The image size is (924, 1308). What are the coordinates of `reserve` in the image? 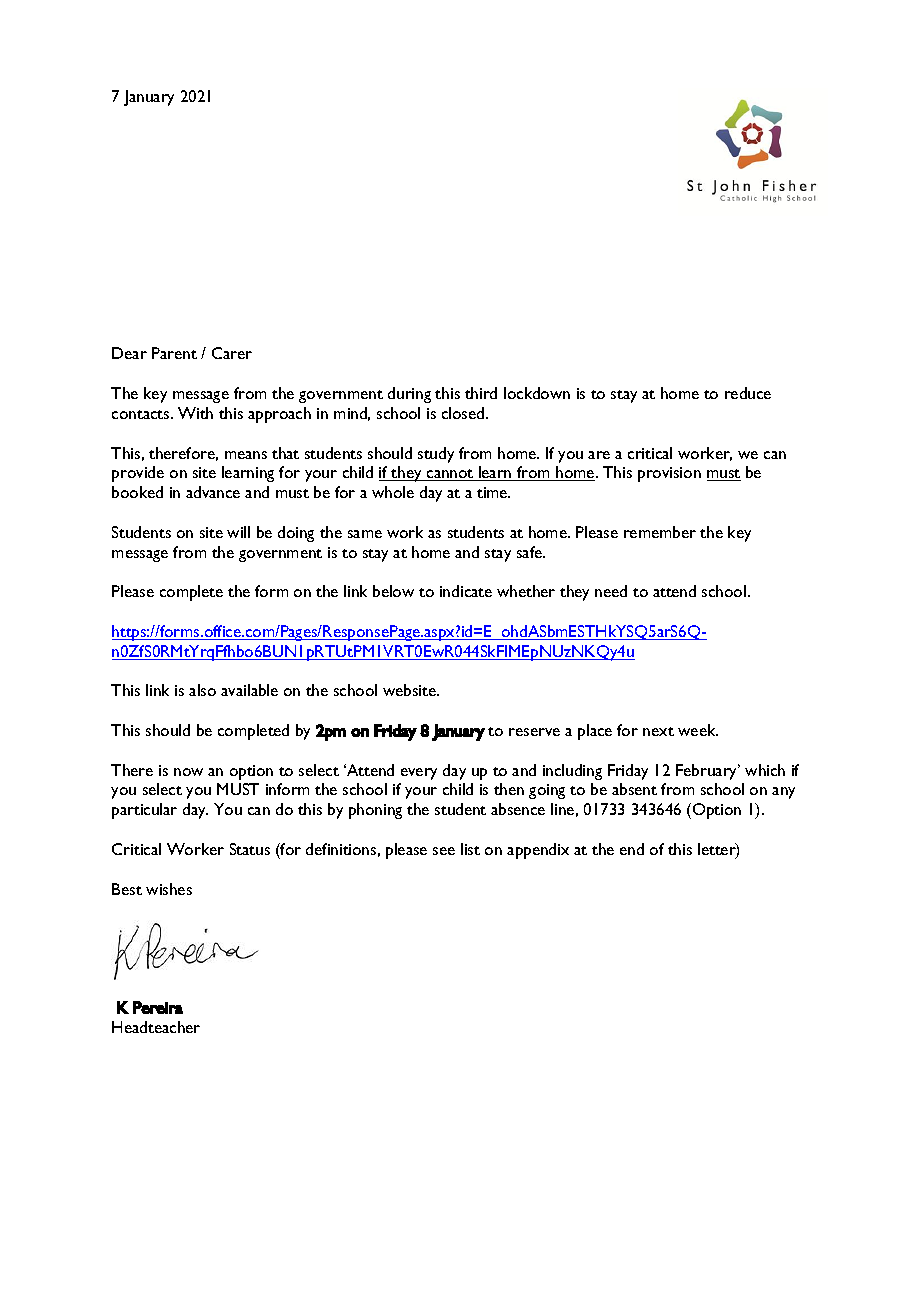 It's located at (534, 732).
